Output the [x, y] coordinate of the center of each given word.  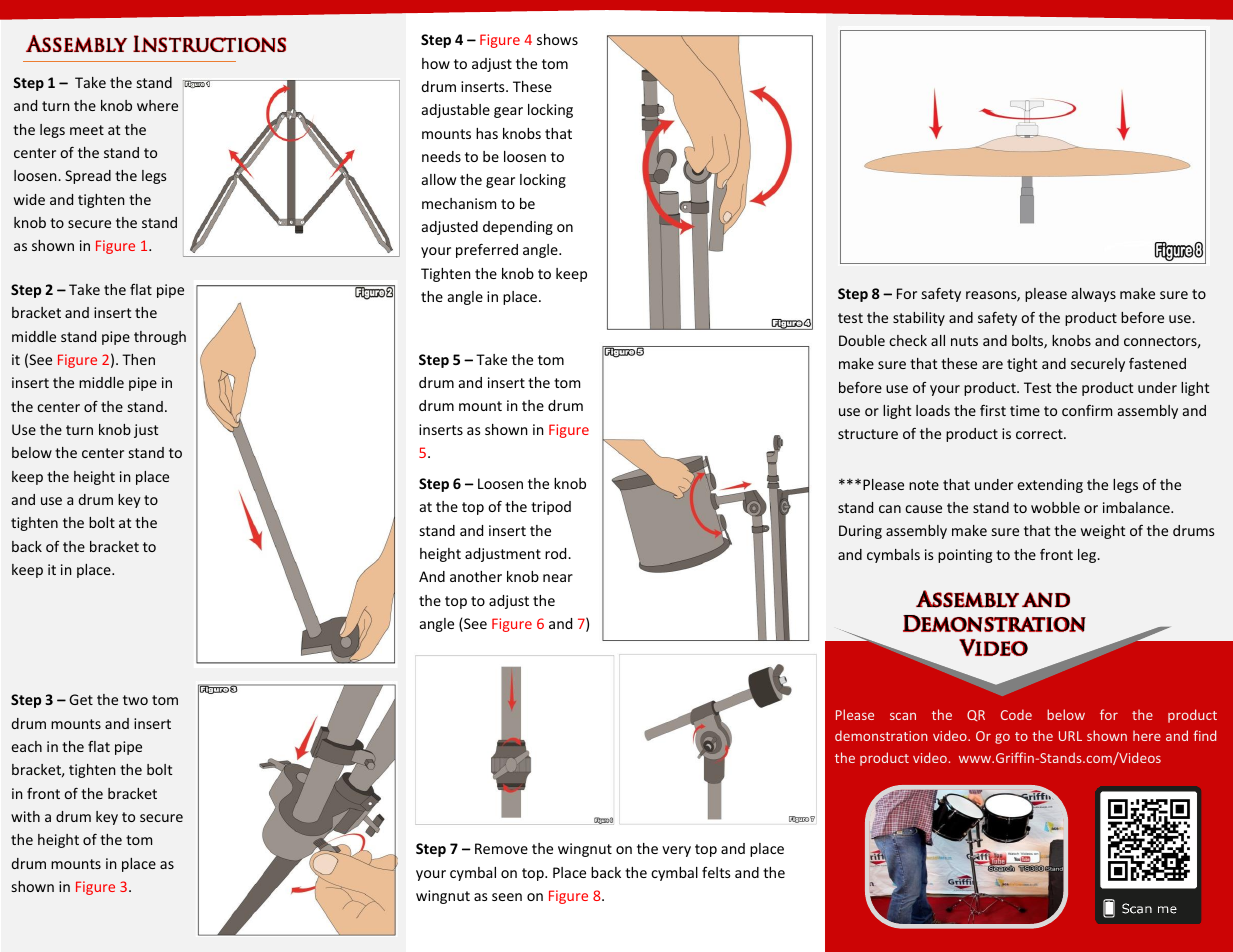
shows [557, 39]
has [487, 133]
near [558, 578]
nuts [964, 341]
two [135, 700]
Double [862, 340]
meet [87, 130]
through [160, 338]
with [25, 816]
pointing [965, 556]
